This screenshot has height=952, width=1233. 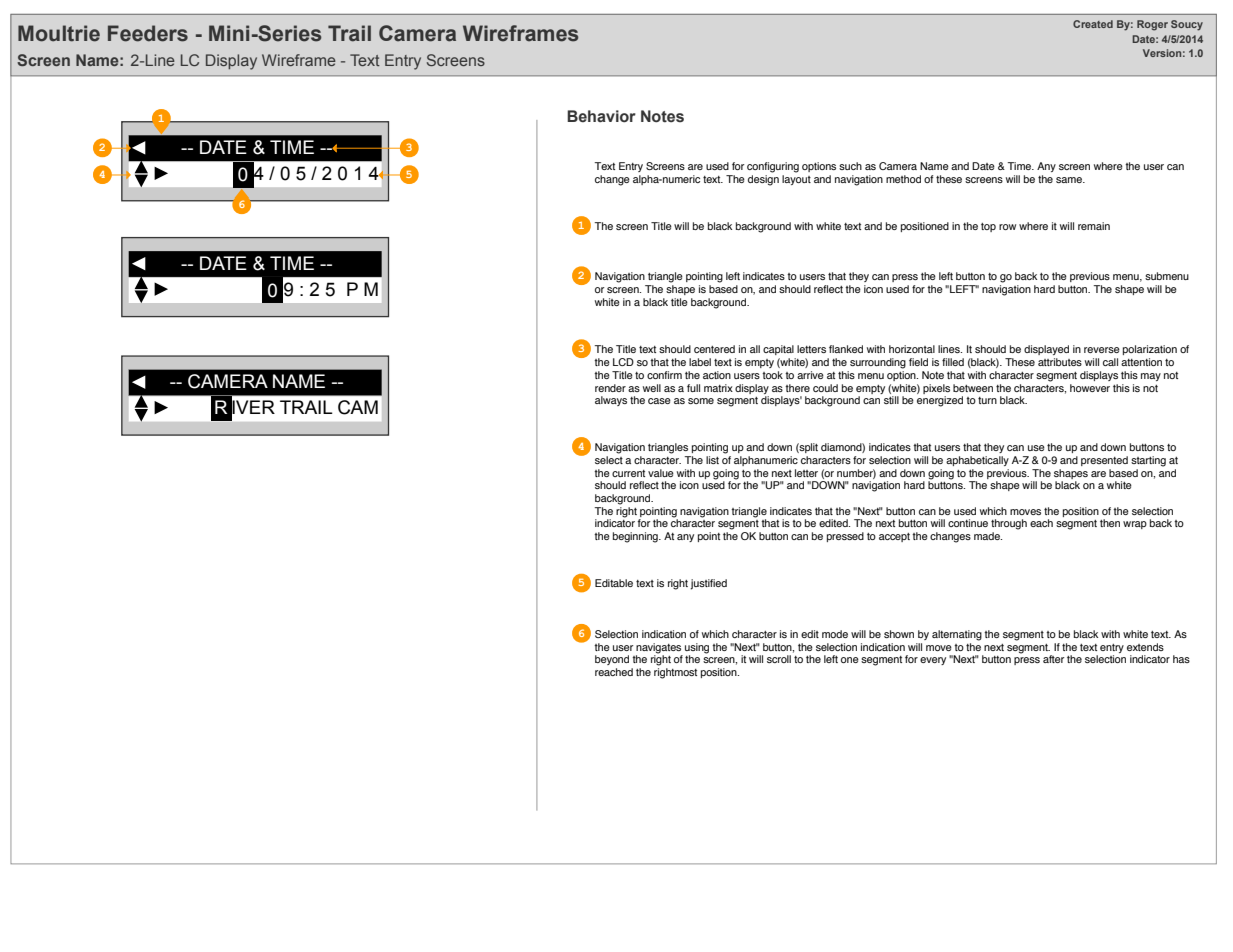 I want to click on current, so click(x=628, y=473).
